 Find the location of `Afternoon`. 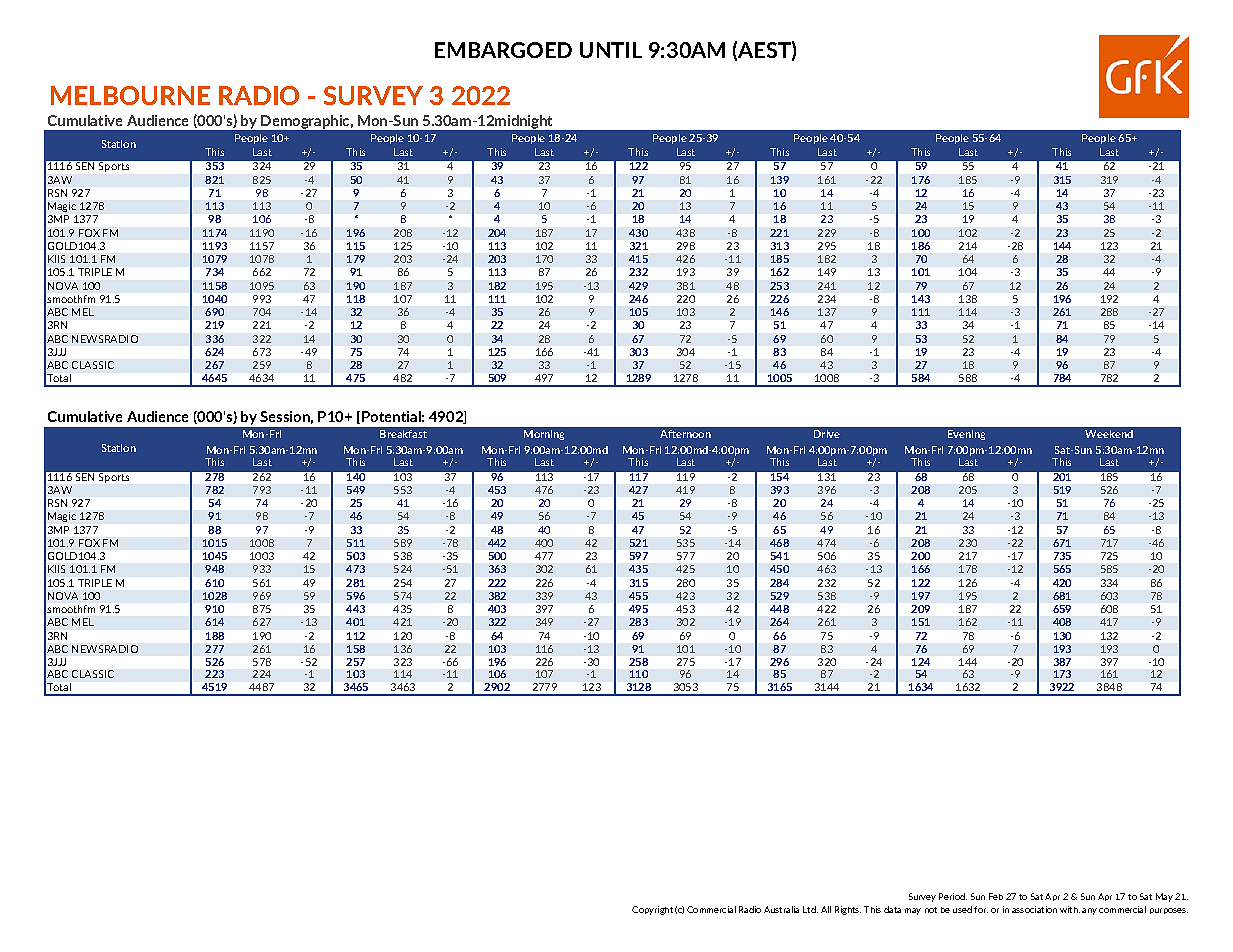

Afternoon is located at coordinates (685, 434).
